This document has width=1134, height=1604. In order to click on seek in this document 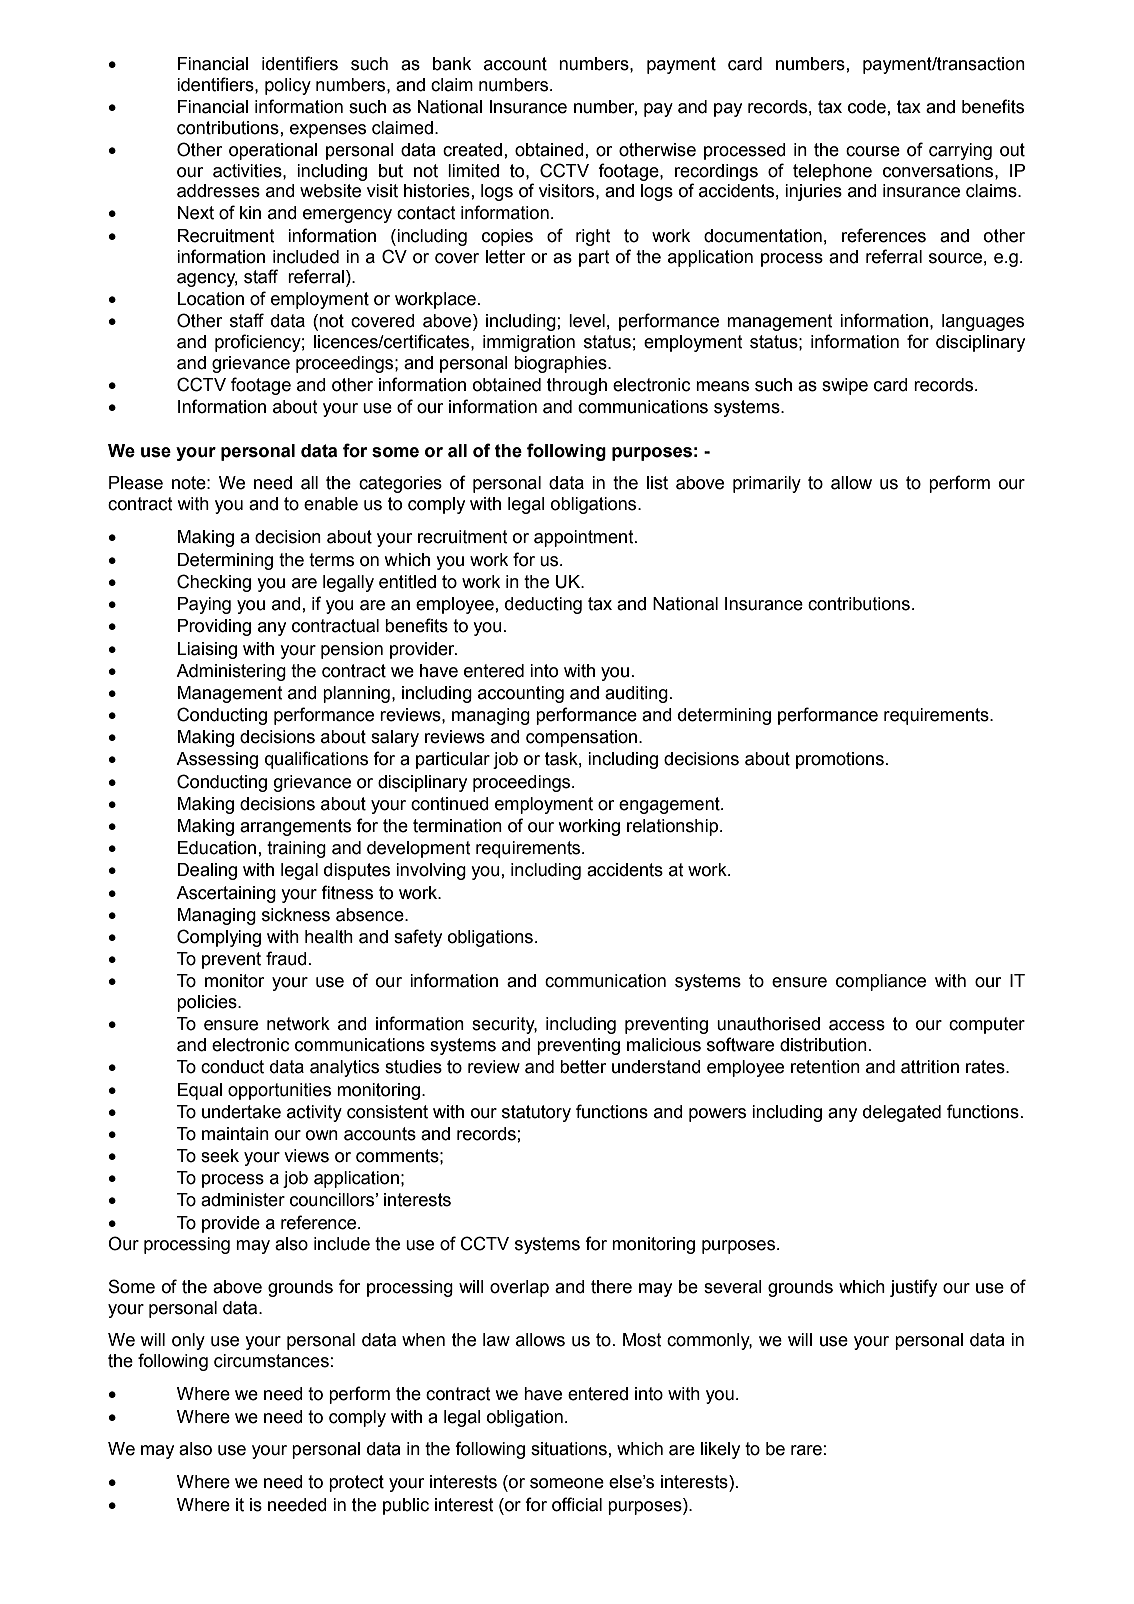, I will do `click(220, 1156)`.
